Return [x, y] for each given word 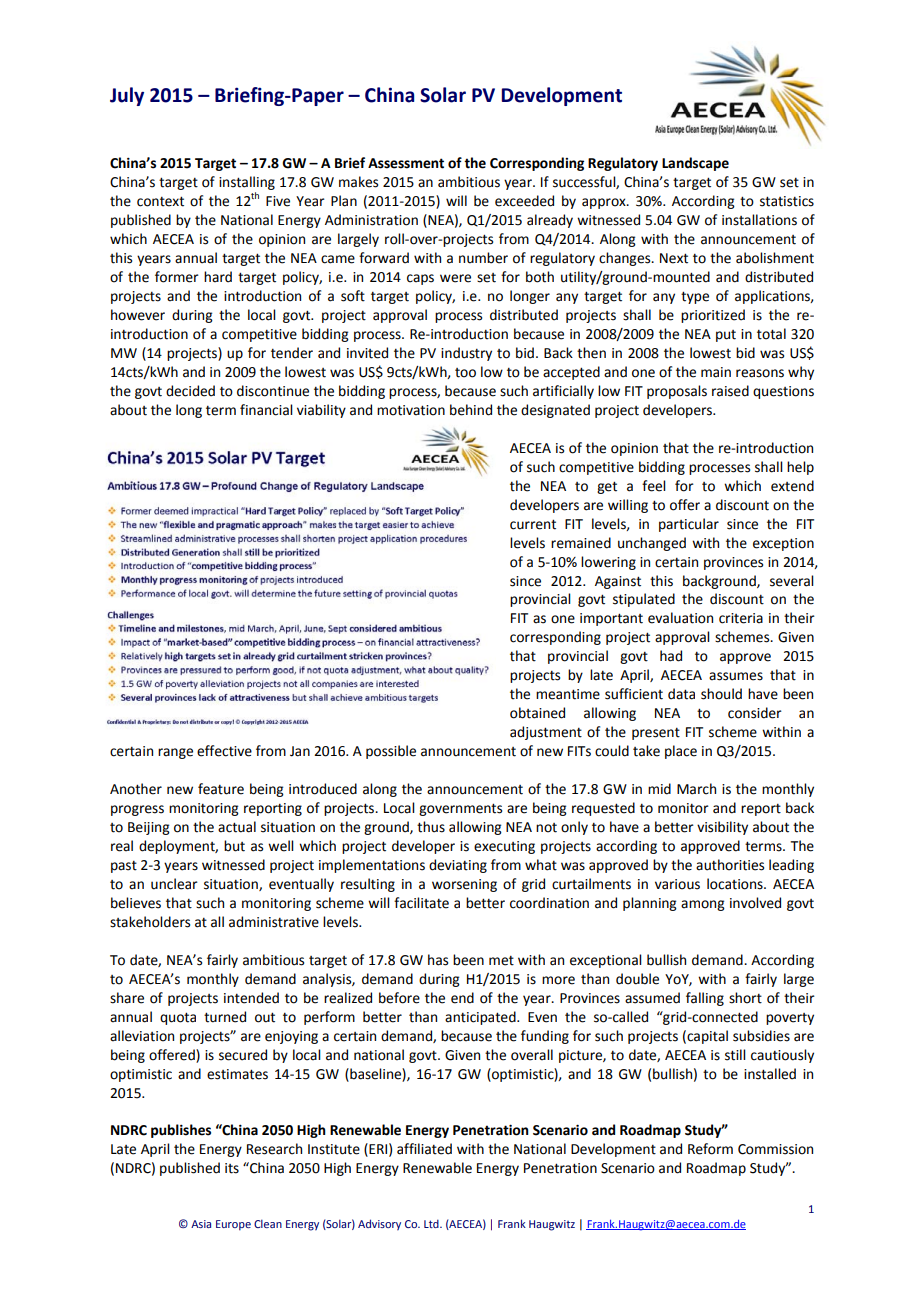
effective [224, 751]
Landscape [695, 164]
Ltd [432, 1223]
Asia [201, 1224]
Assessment [406, 163]
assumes [736, 676]
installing [247, 183]
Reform [710, 1149]
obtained [537, 713]
